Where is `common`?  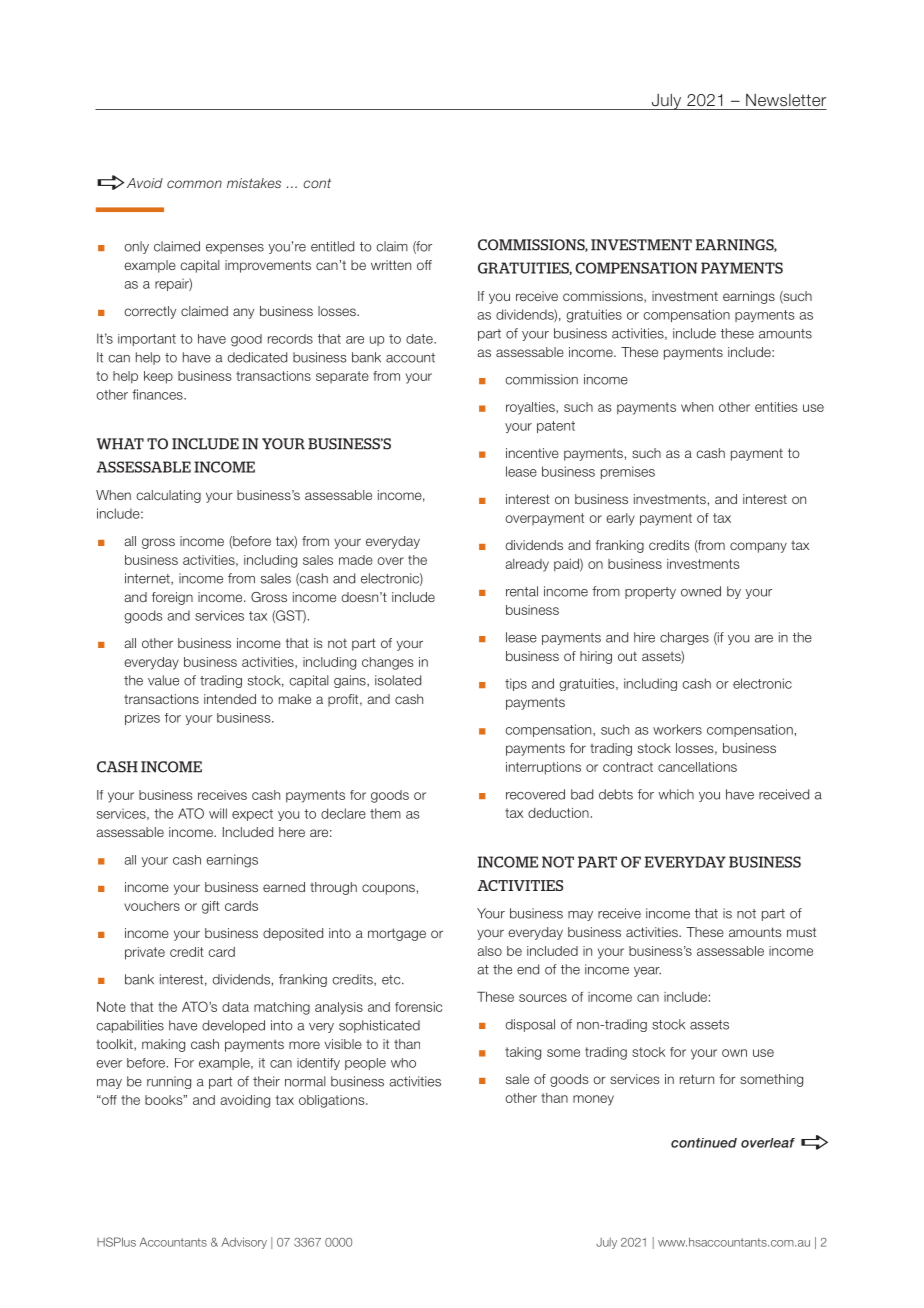
common is located at coordinates (194, 184).
